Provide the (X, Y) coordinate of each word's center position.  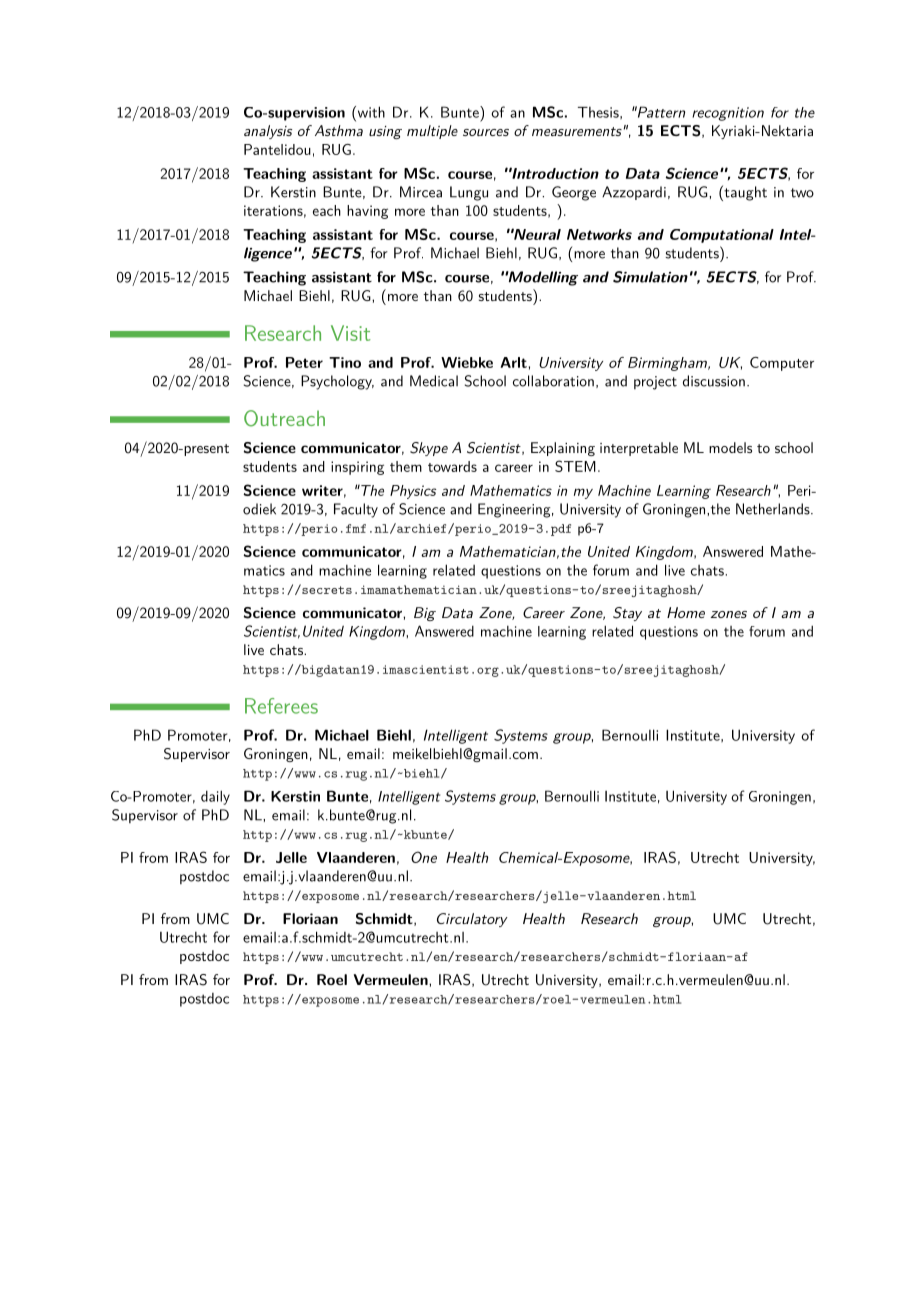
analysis (268, 132)
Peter (304, 362)
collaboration (553, 381)
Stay (627, 614)
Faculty (356, 510)
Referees (281, 706)
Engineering (514, 510)
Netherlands (773, 509)
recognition (728, 114)
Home (686, 612)
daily (215, 797)
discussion (714, 381)
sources (486, 132)
